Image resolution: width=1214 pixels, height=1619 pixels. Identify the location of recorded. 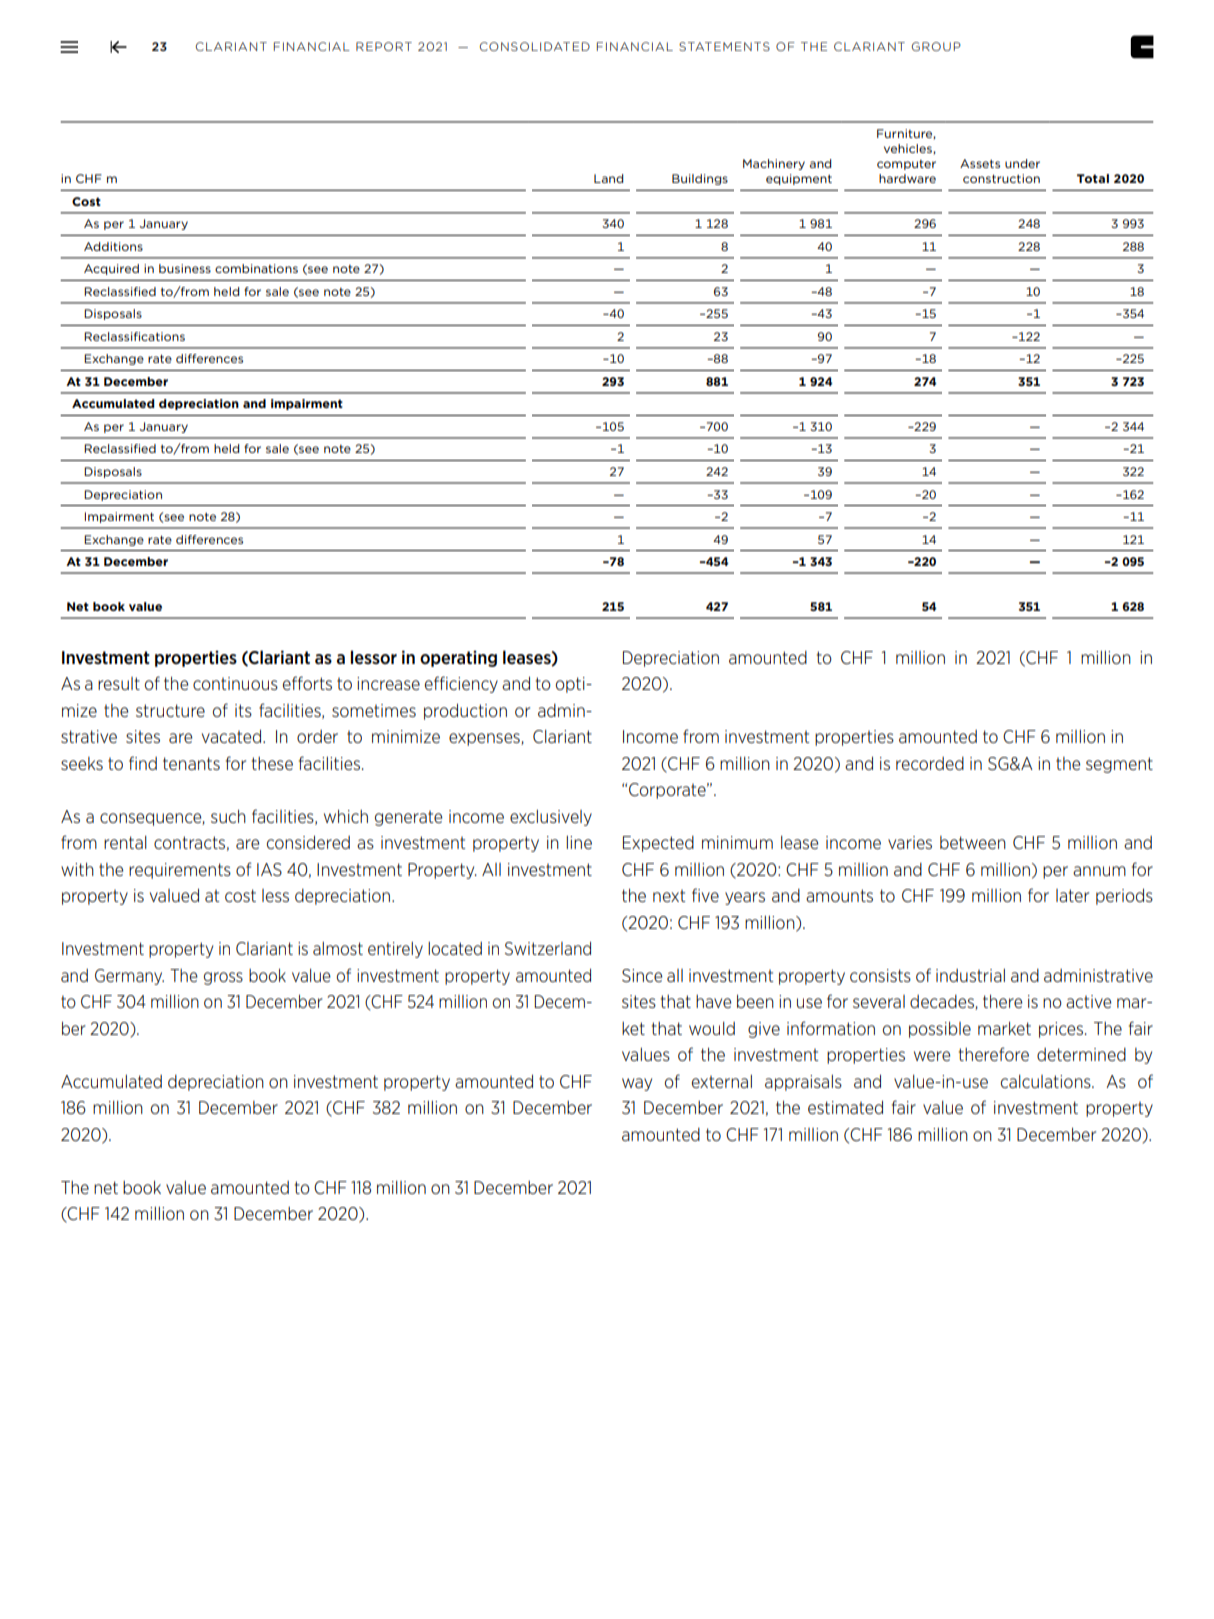
(930, 763).
